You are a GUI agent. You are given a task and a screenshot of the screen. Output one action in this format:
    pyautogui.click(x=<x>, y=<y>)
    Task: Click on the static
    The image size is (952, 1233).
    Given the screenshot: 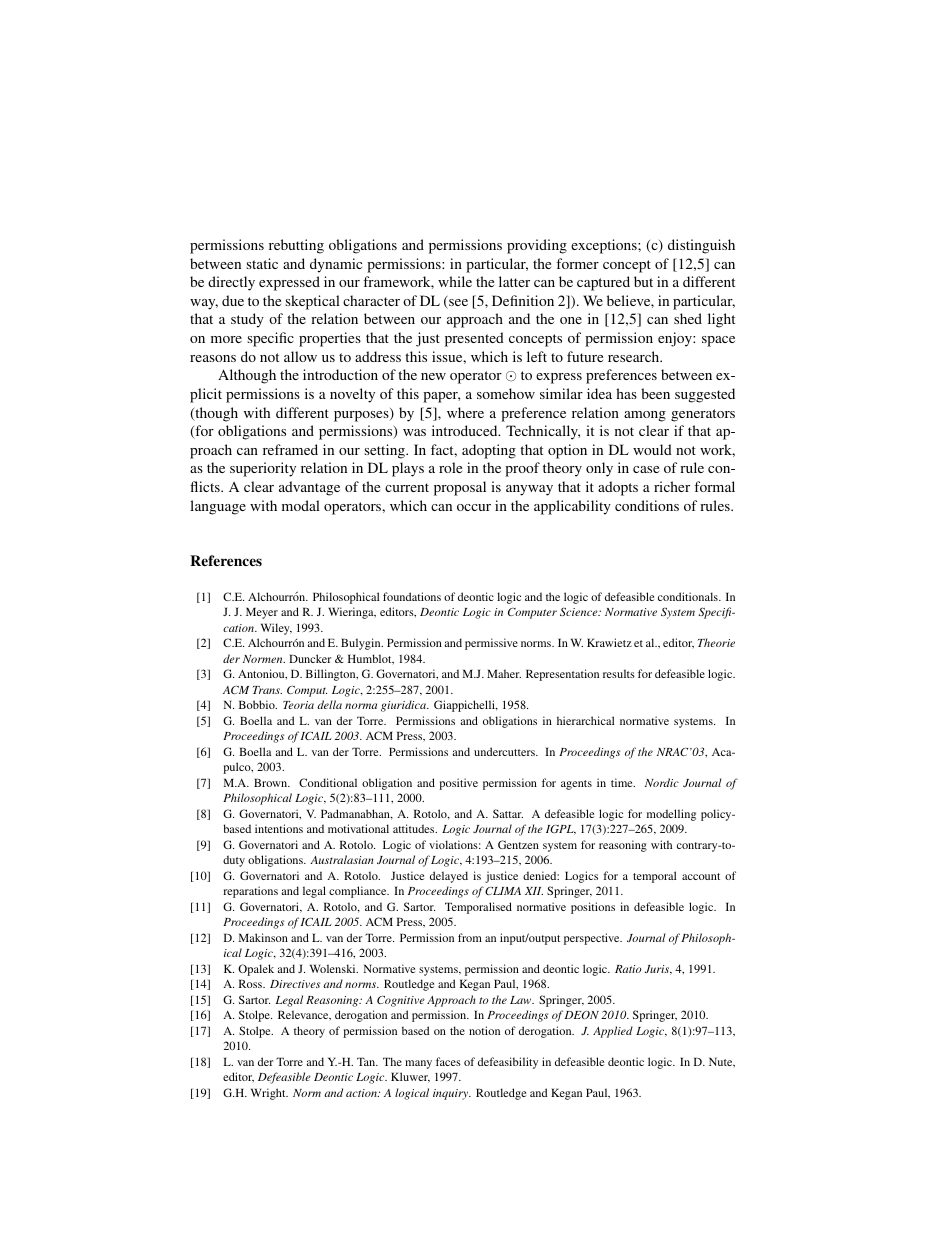 What is the action you would take?
    pyautogui.click(x=262, y=263)
